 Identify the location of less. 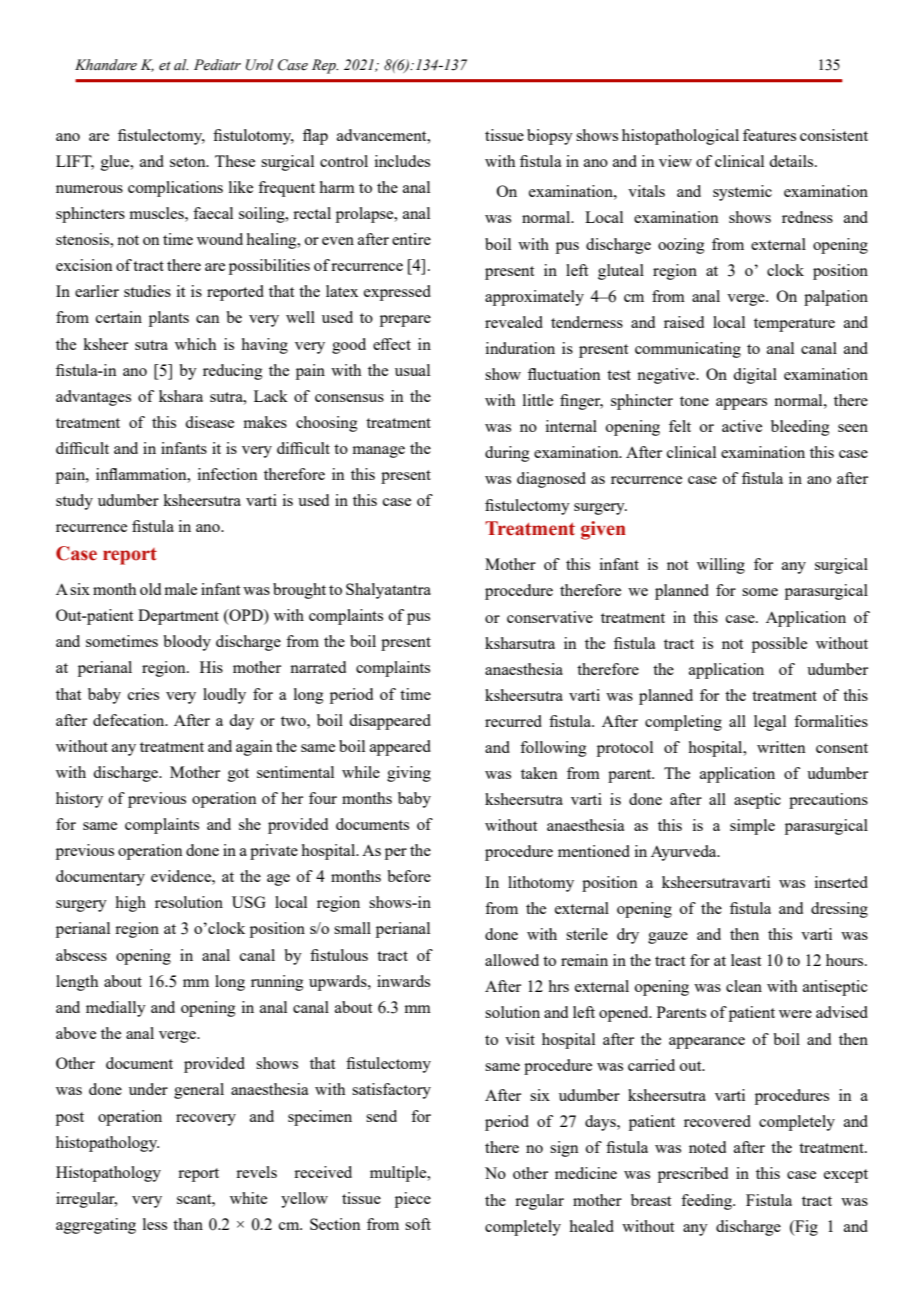
(155, 1224).
